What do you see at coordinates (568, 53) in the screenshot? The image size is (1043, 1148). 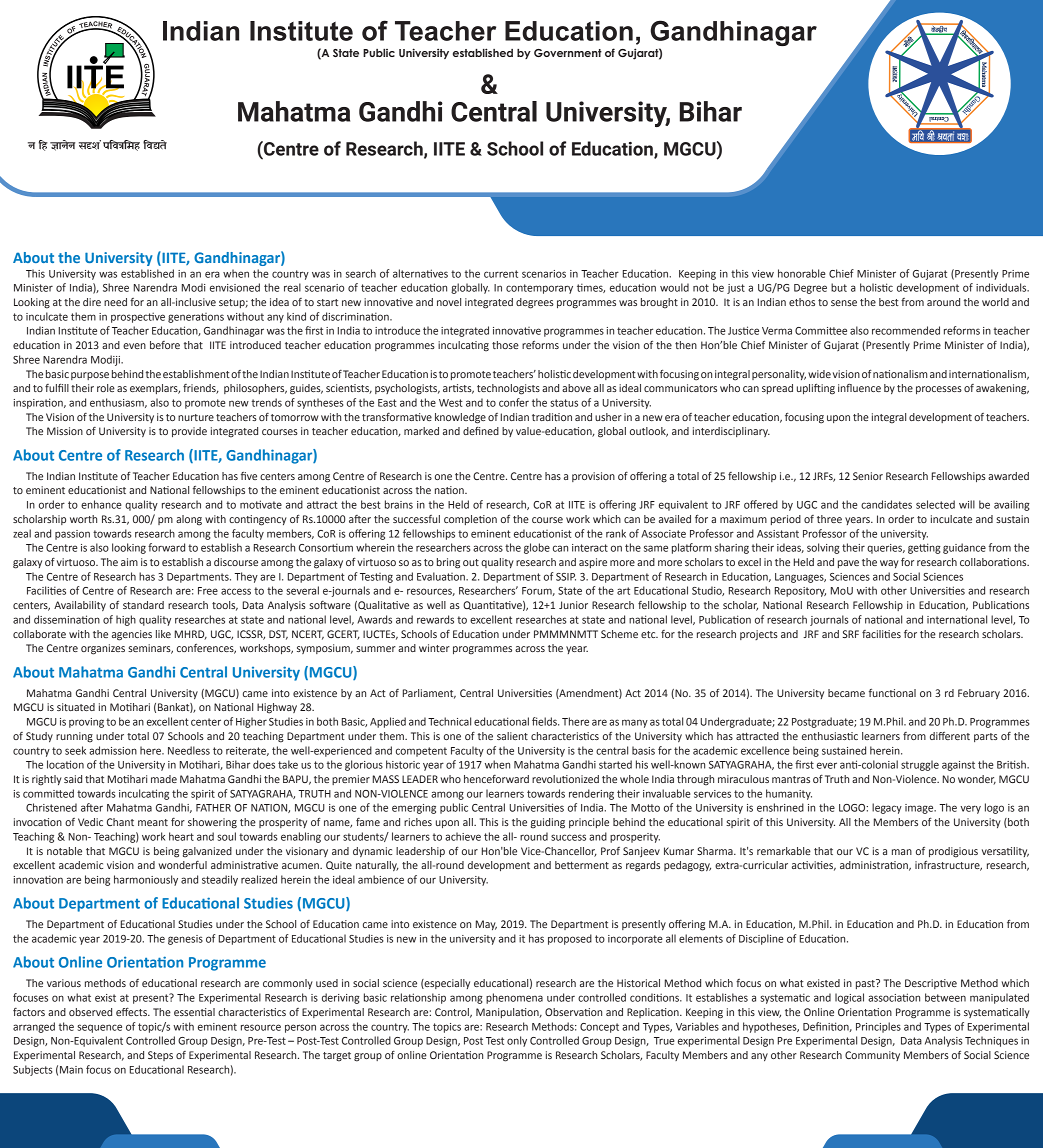 I see `Government` at bounding box center [568, 53].
